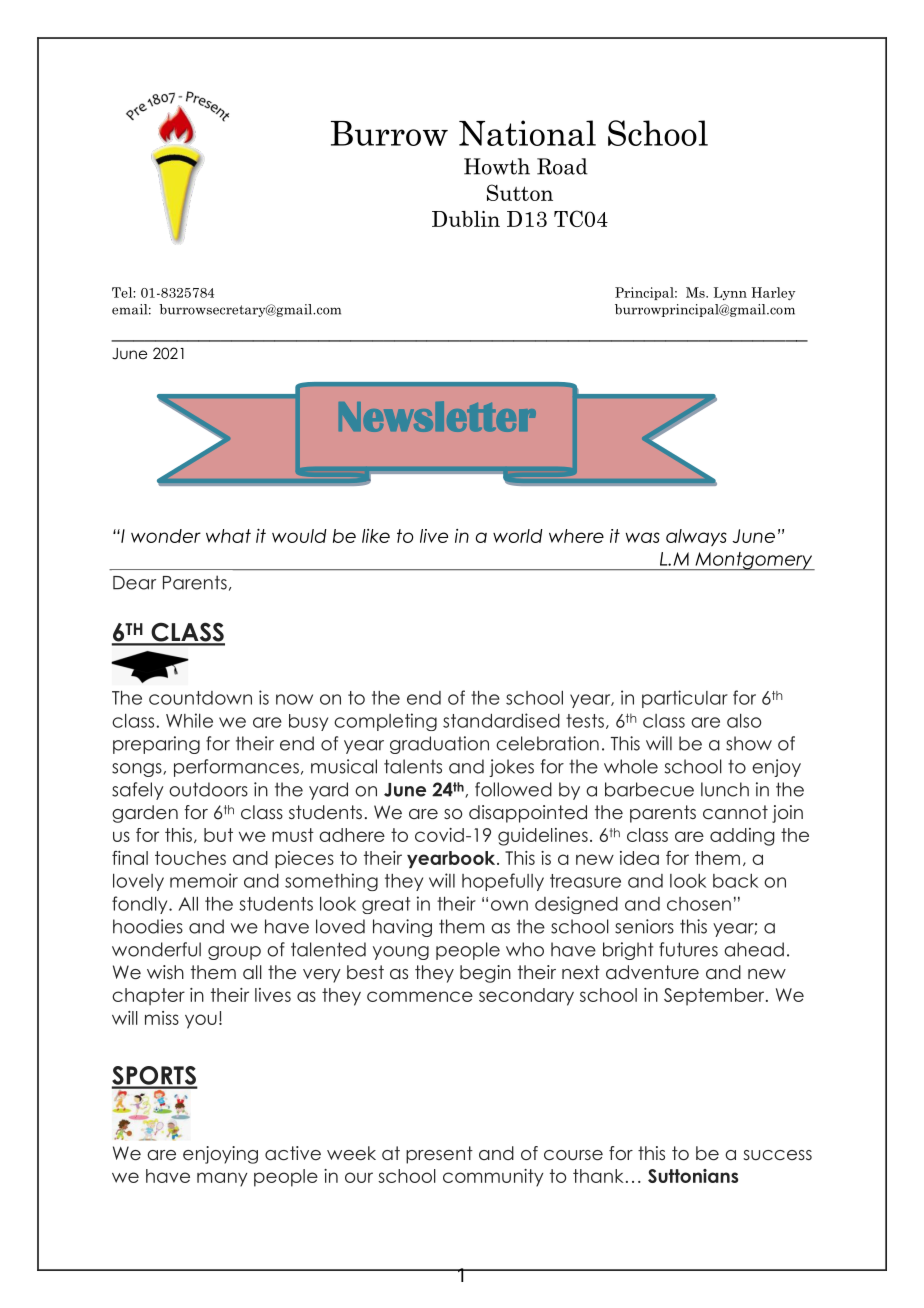  What do you see at coordinates (778, 1155) in the image?
I see `success` at bounding box center [778, 1155].
